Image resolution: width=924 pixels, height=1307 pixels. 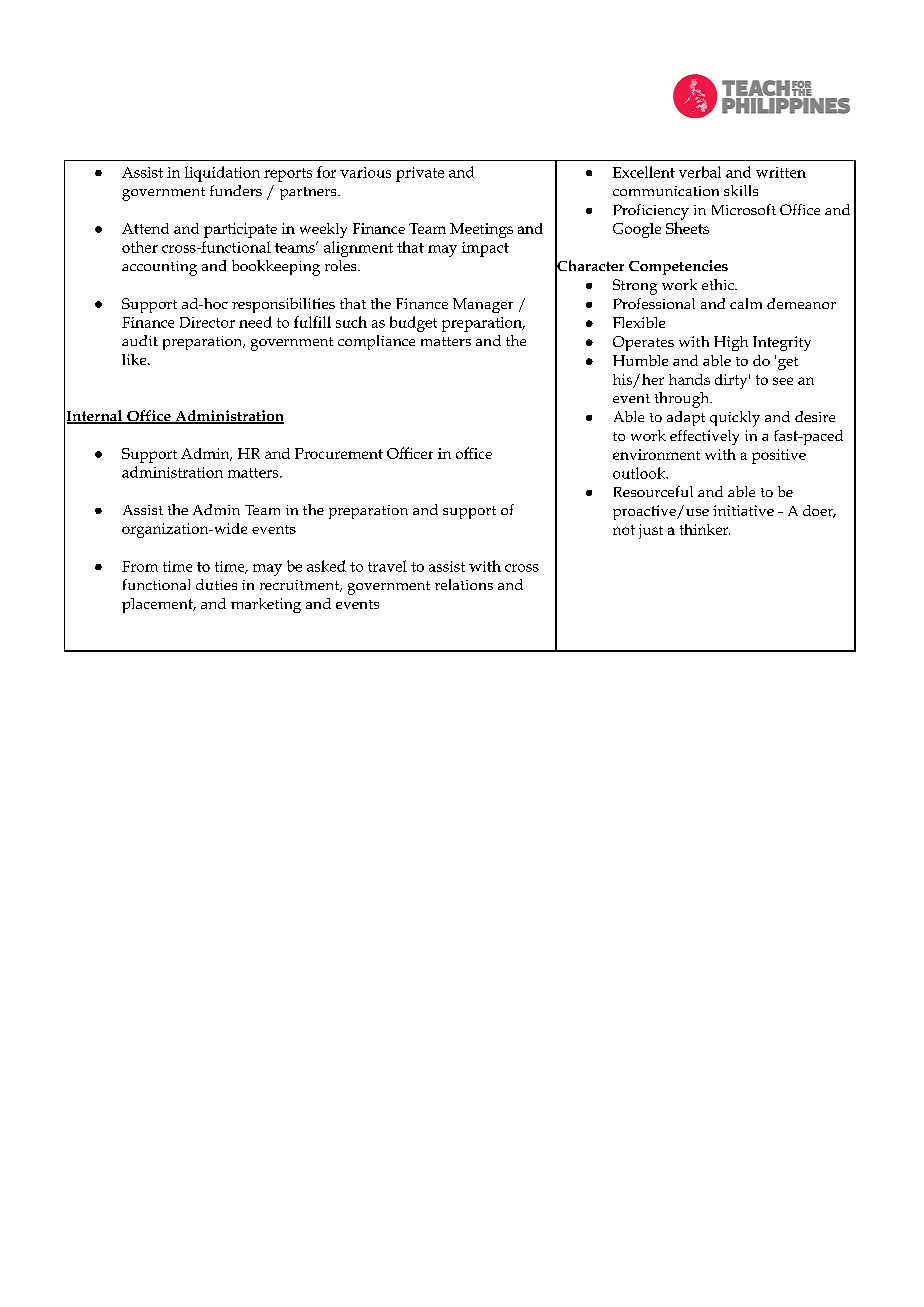 I want to click on thinker, so click(x=705, y=529).
